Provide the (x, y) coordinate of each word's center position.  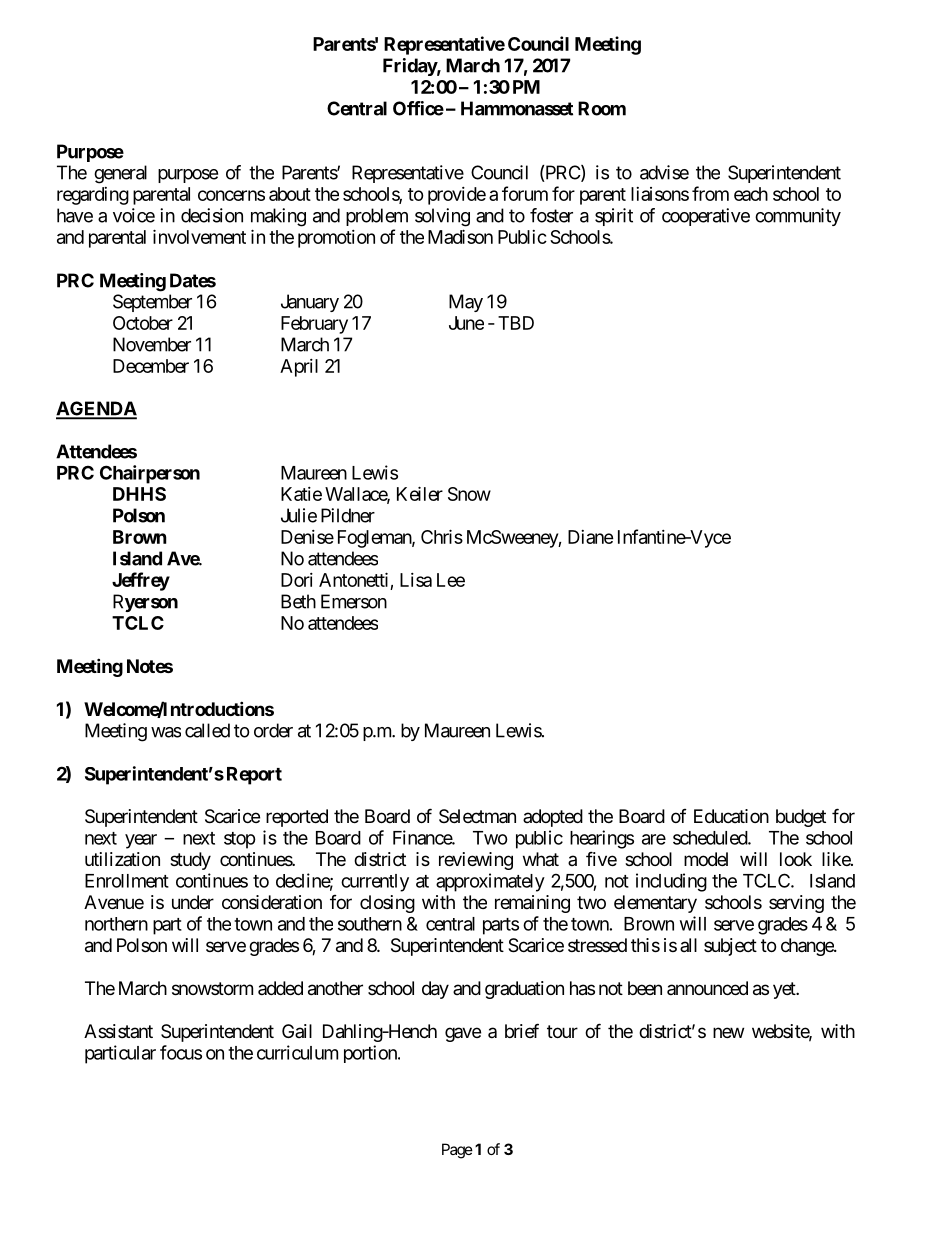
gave (463, 1034)
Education (731, 816)
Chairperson (150, 474)
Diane (591, 537)
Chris (442, 536)
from (710, 193)
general (120, 174)
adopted (553, 818)
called (207, 730)
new (728, 1032)
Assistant (118, 1031)
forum (525, 193)
